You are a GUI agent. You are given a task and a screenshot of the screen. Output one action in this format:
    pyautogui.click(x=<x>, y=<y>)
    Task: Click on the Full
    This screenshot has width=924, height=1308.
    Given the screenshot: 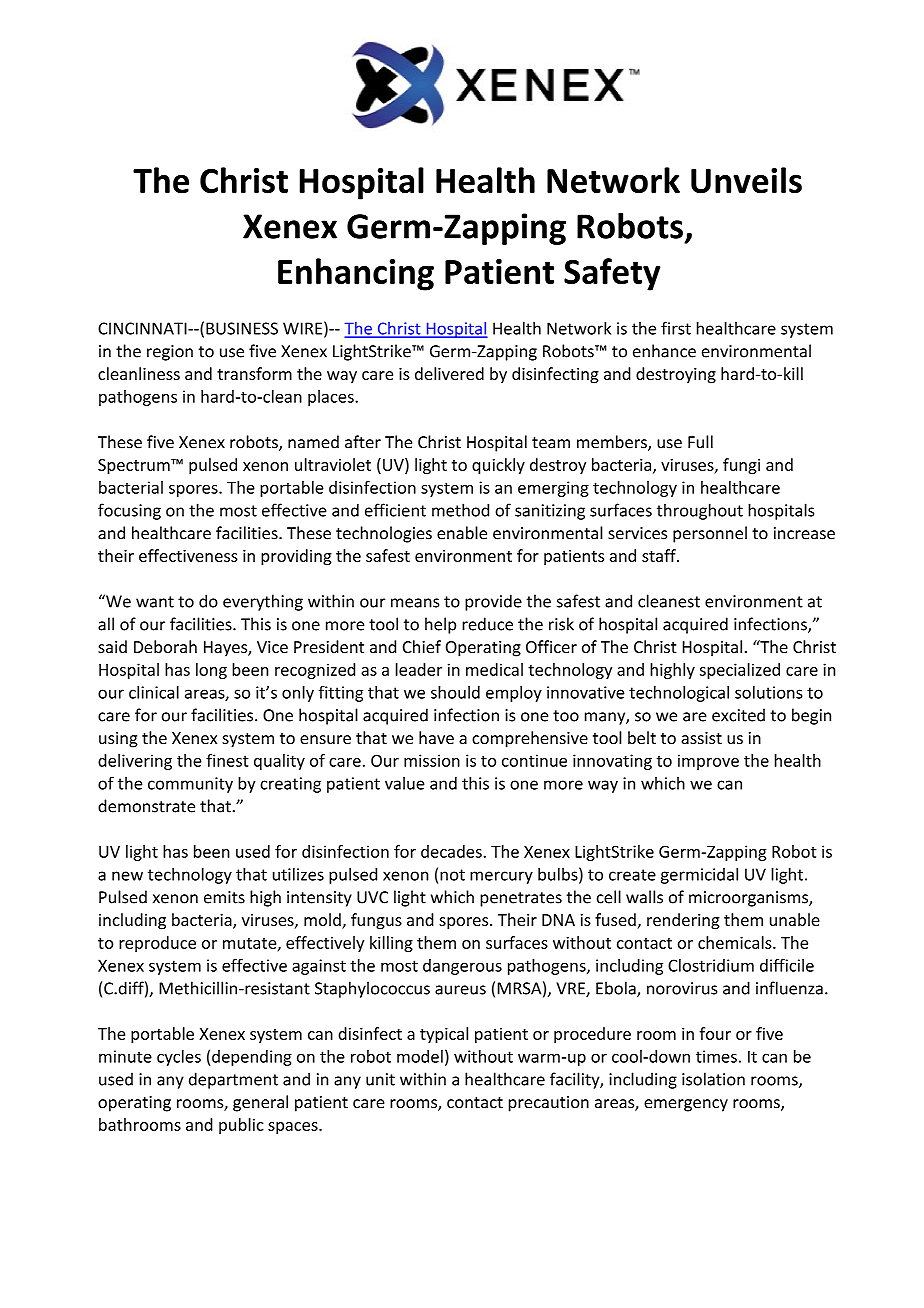 What is the action you would take?
    pyautogui.click(x=700, y=442)
